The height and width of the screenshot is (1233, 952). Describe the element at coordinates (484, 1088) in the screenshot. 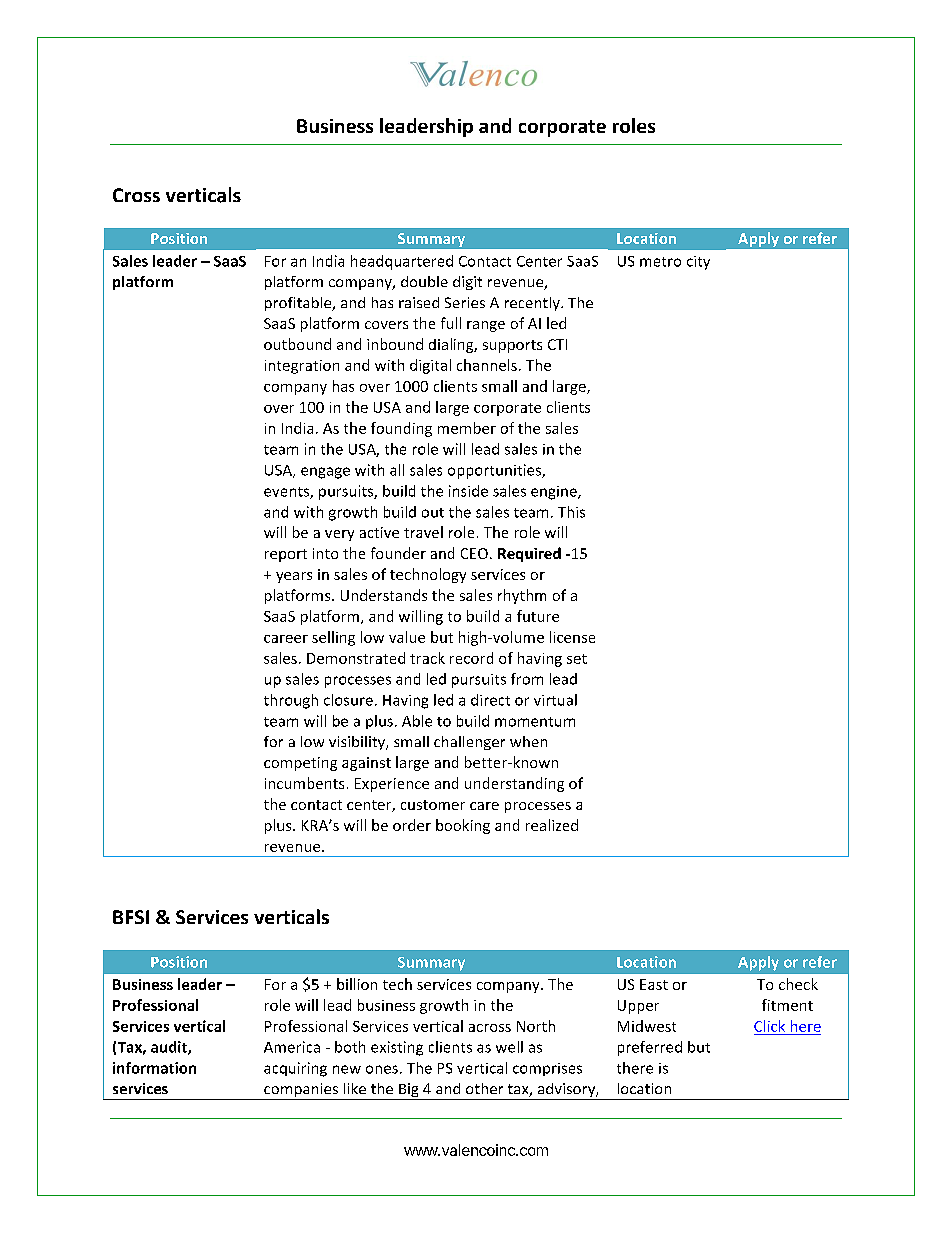

I see `other` at that location.
